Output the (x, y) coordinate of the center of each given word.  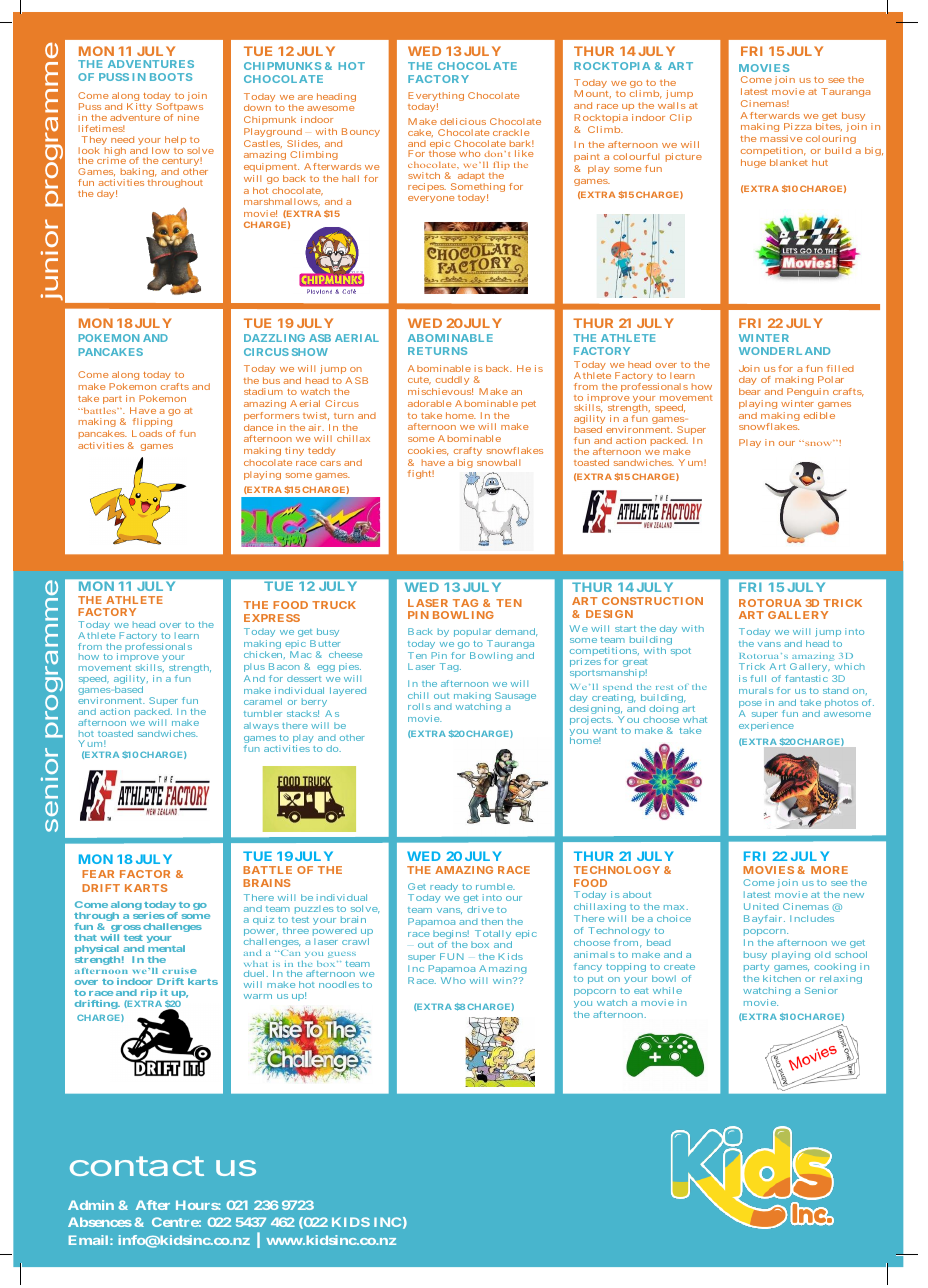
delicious (463, 121)
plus (254, 667)
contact (137, 1166)
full (758, 678)
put (595, 980)
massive (781, 138)
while (667, 990)
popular (472, 632)
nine (188, 117)
